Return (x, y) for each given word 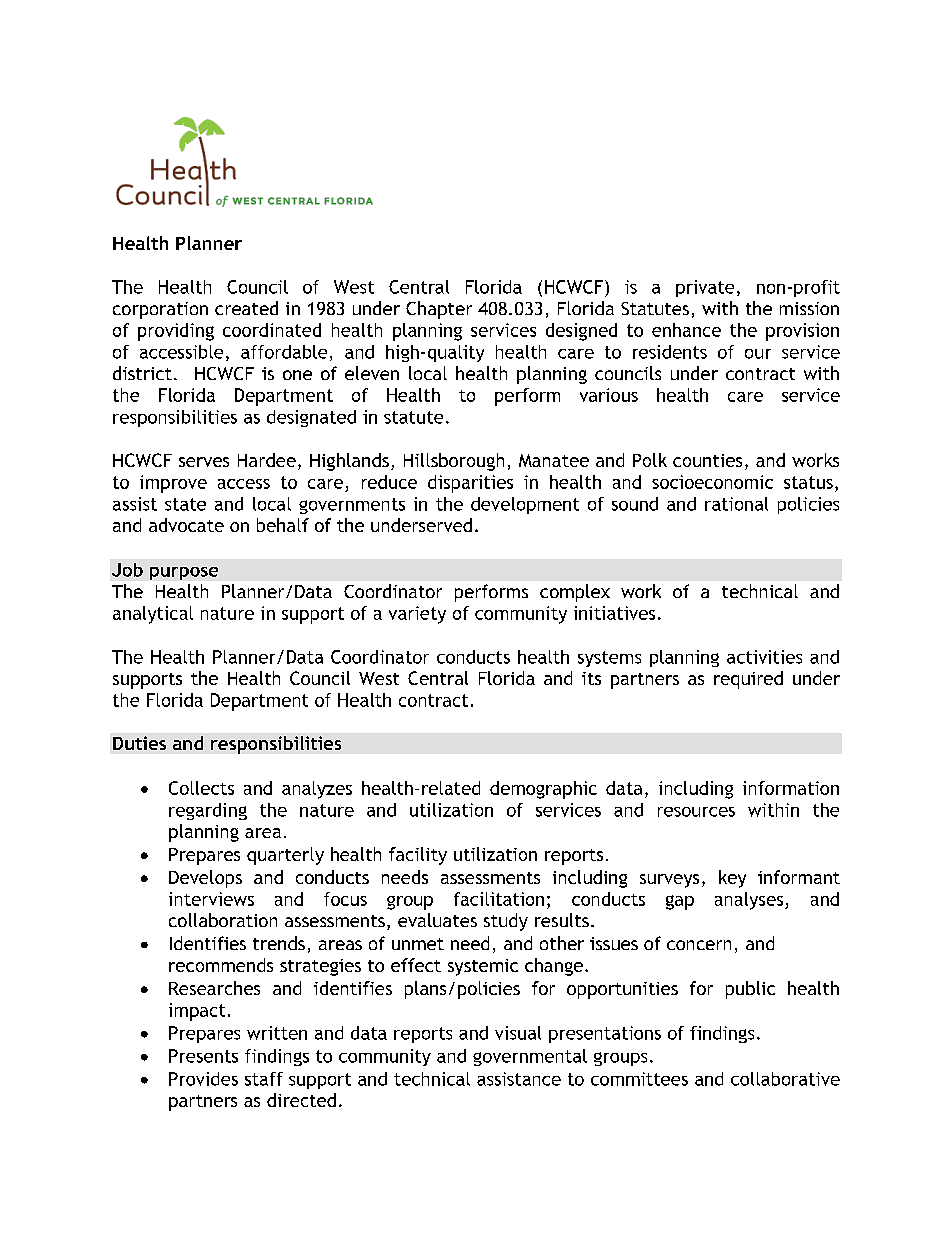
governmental (530, 1057)
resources (696, 812)
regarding (208, 811)
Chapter (439, 310)
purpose (184, 573)
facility (418, 856)
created (246, 308)
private (705, 288)
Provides (203, 1079)
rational (736, 504)
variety (417, 615)
